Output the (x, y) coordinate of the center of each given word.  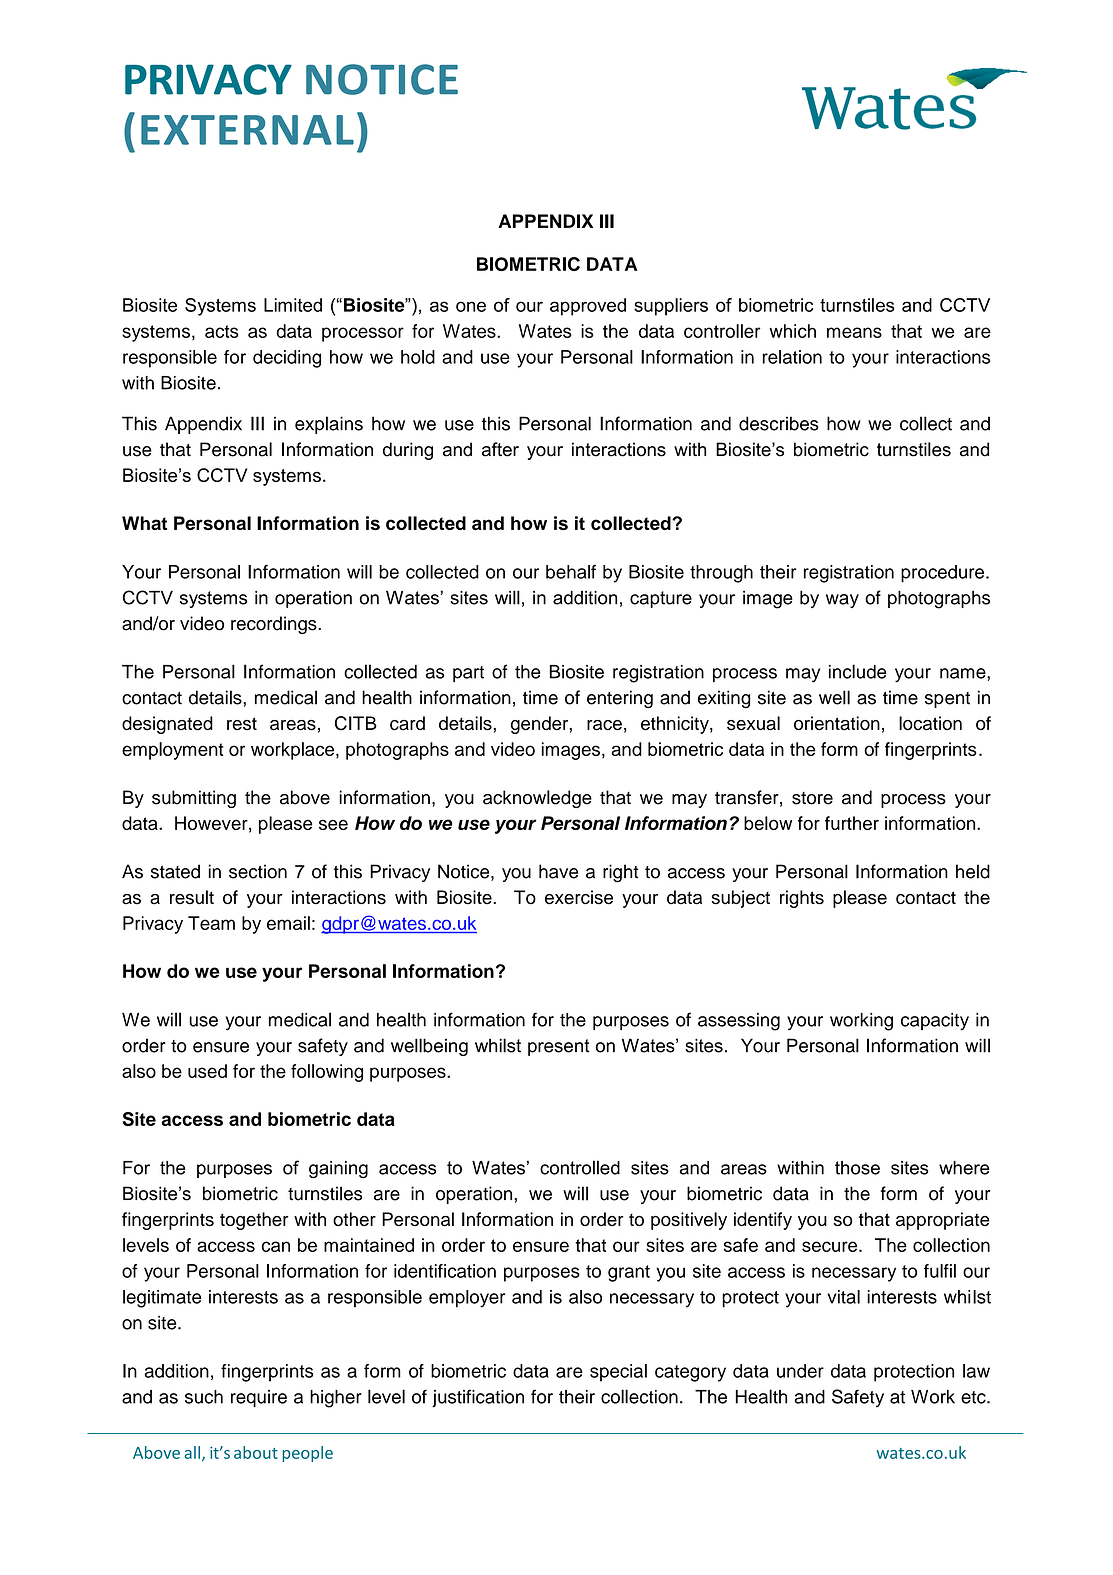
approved (588, 307)
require (259, 1398)
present (559, 1047)
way (842, 601)
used (207, 1071)
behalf (571, 572)
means (854, 332)
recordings (275, 625)
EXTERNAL (247, 130)
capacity (935, 1022)
